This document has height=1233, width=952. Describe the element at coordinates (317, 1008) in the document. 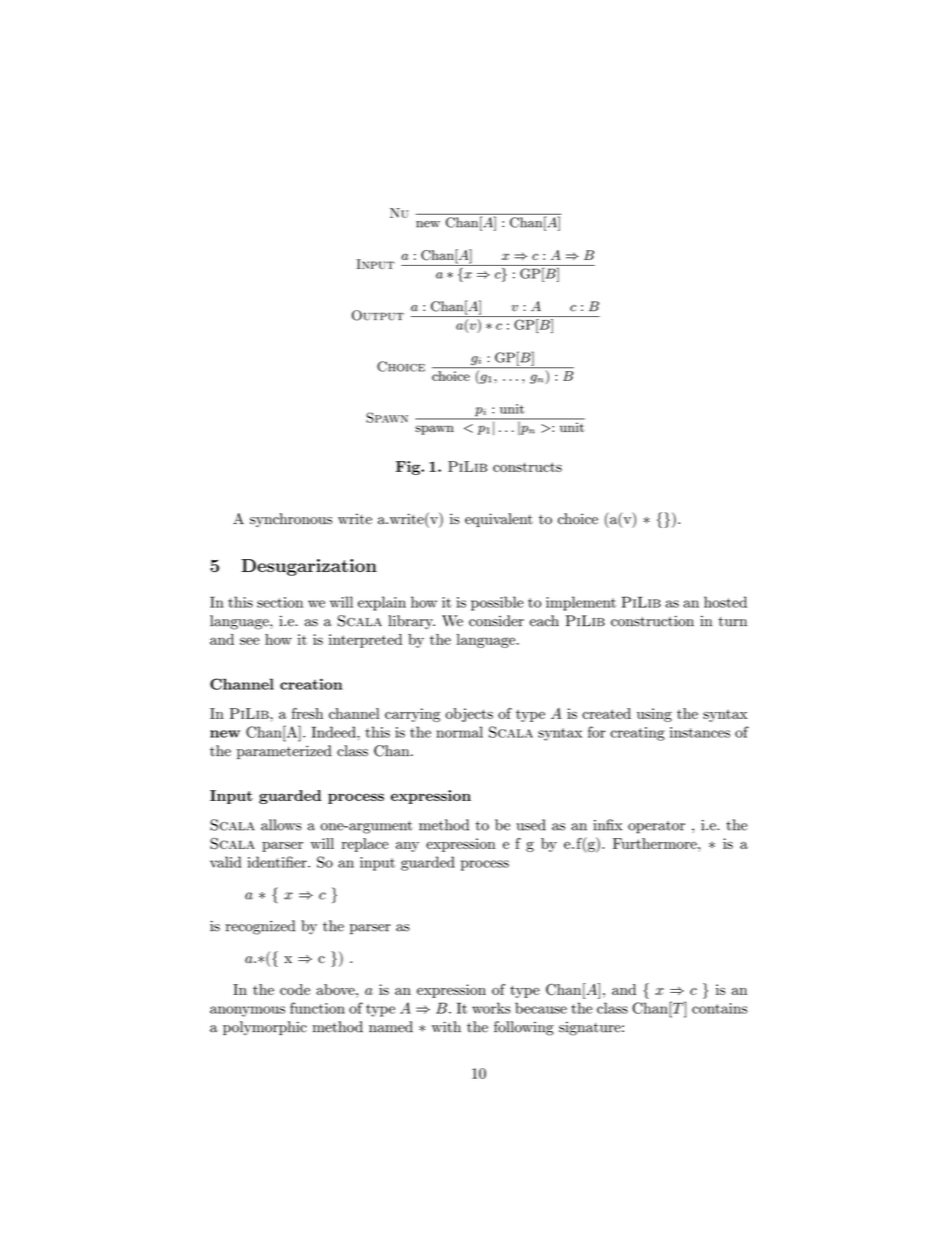

I see `function` at that location.
